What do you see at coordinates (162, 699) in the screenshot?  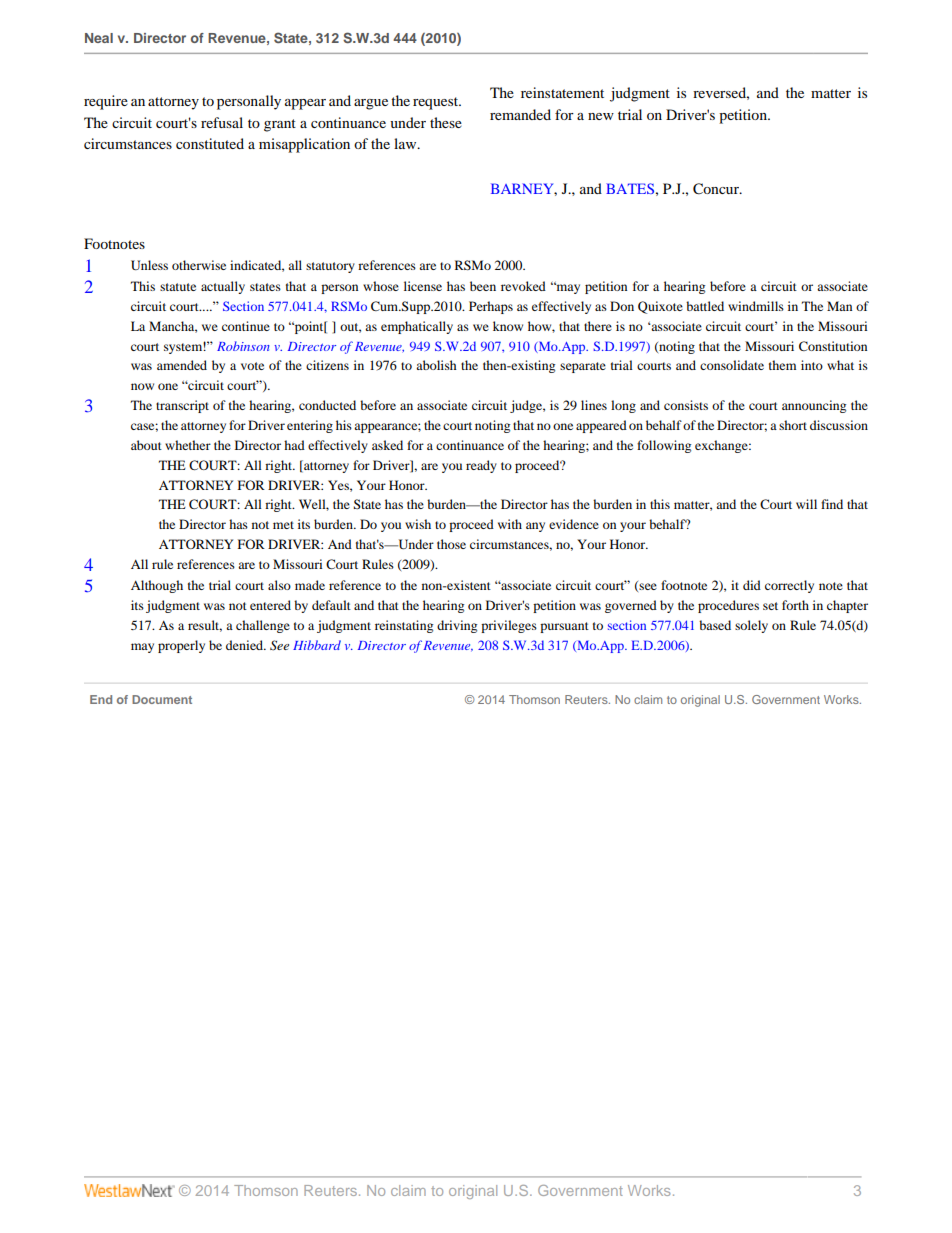 I see `Document` at bounding box center [162, 699].
